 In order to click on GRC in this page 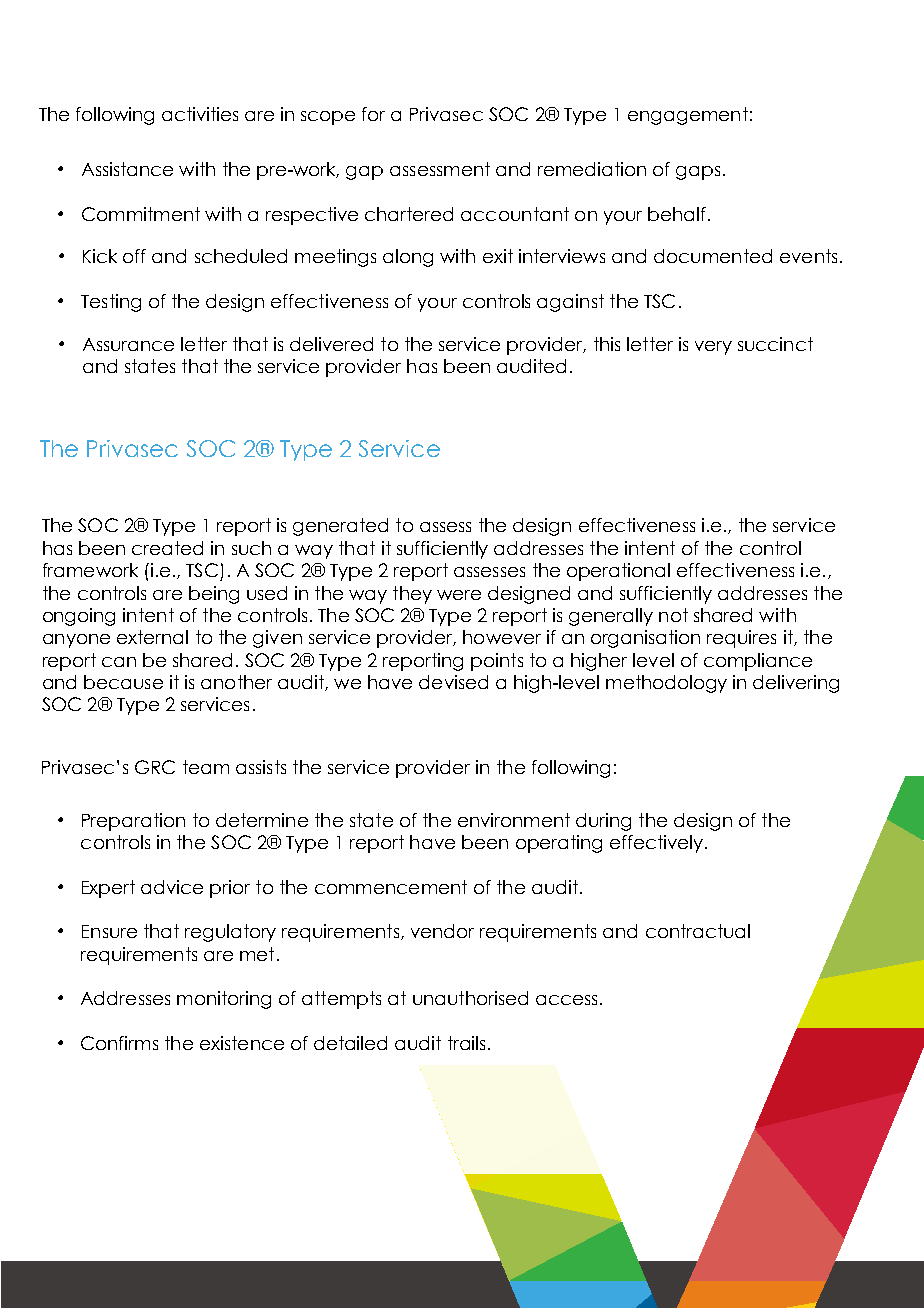, I will do `click(155, 767)`.
